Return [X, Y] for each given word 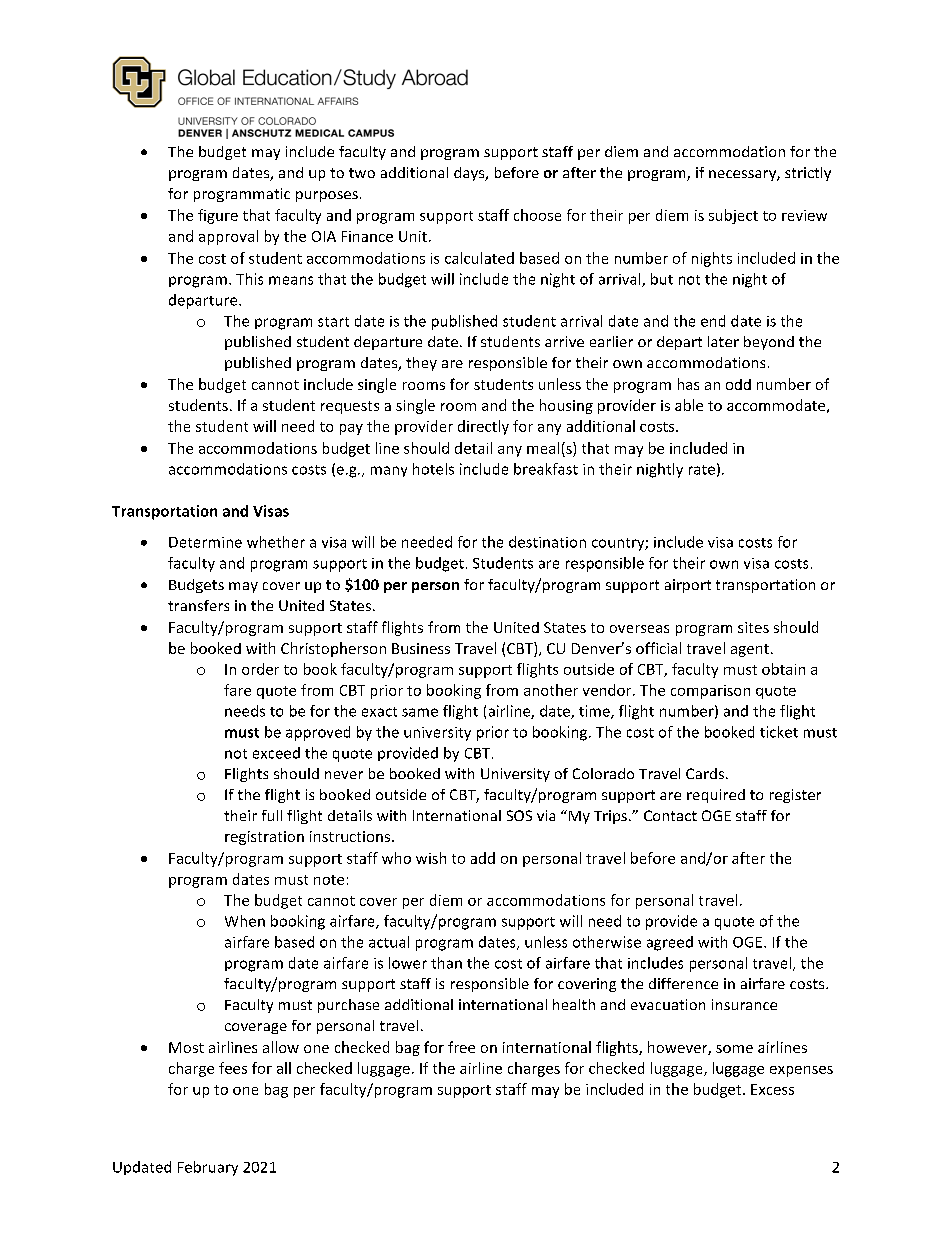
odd [738, 384]
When [245, 921]
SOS [519, 815]
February [208, 1168]
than [446, 963]
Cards [705, 773]
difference [683, 983]
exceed [276, 753]
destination [547, 542]
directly [483, 427]
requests [350, 407]
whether [276, 542]
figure [218, 216]
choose [537, 215]
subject [733, 216]
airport [688, 586]
